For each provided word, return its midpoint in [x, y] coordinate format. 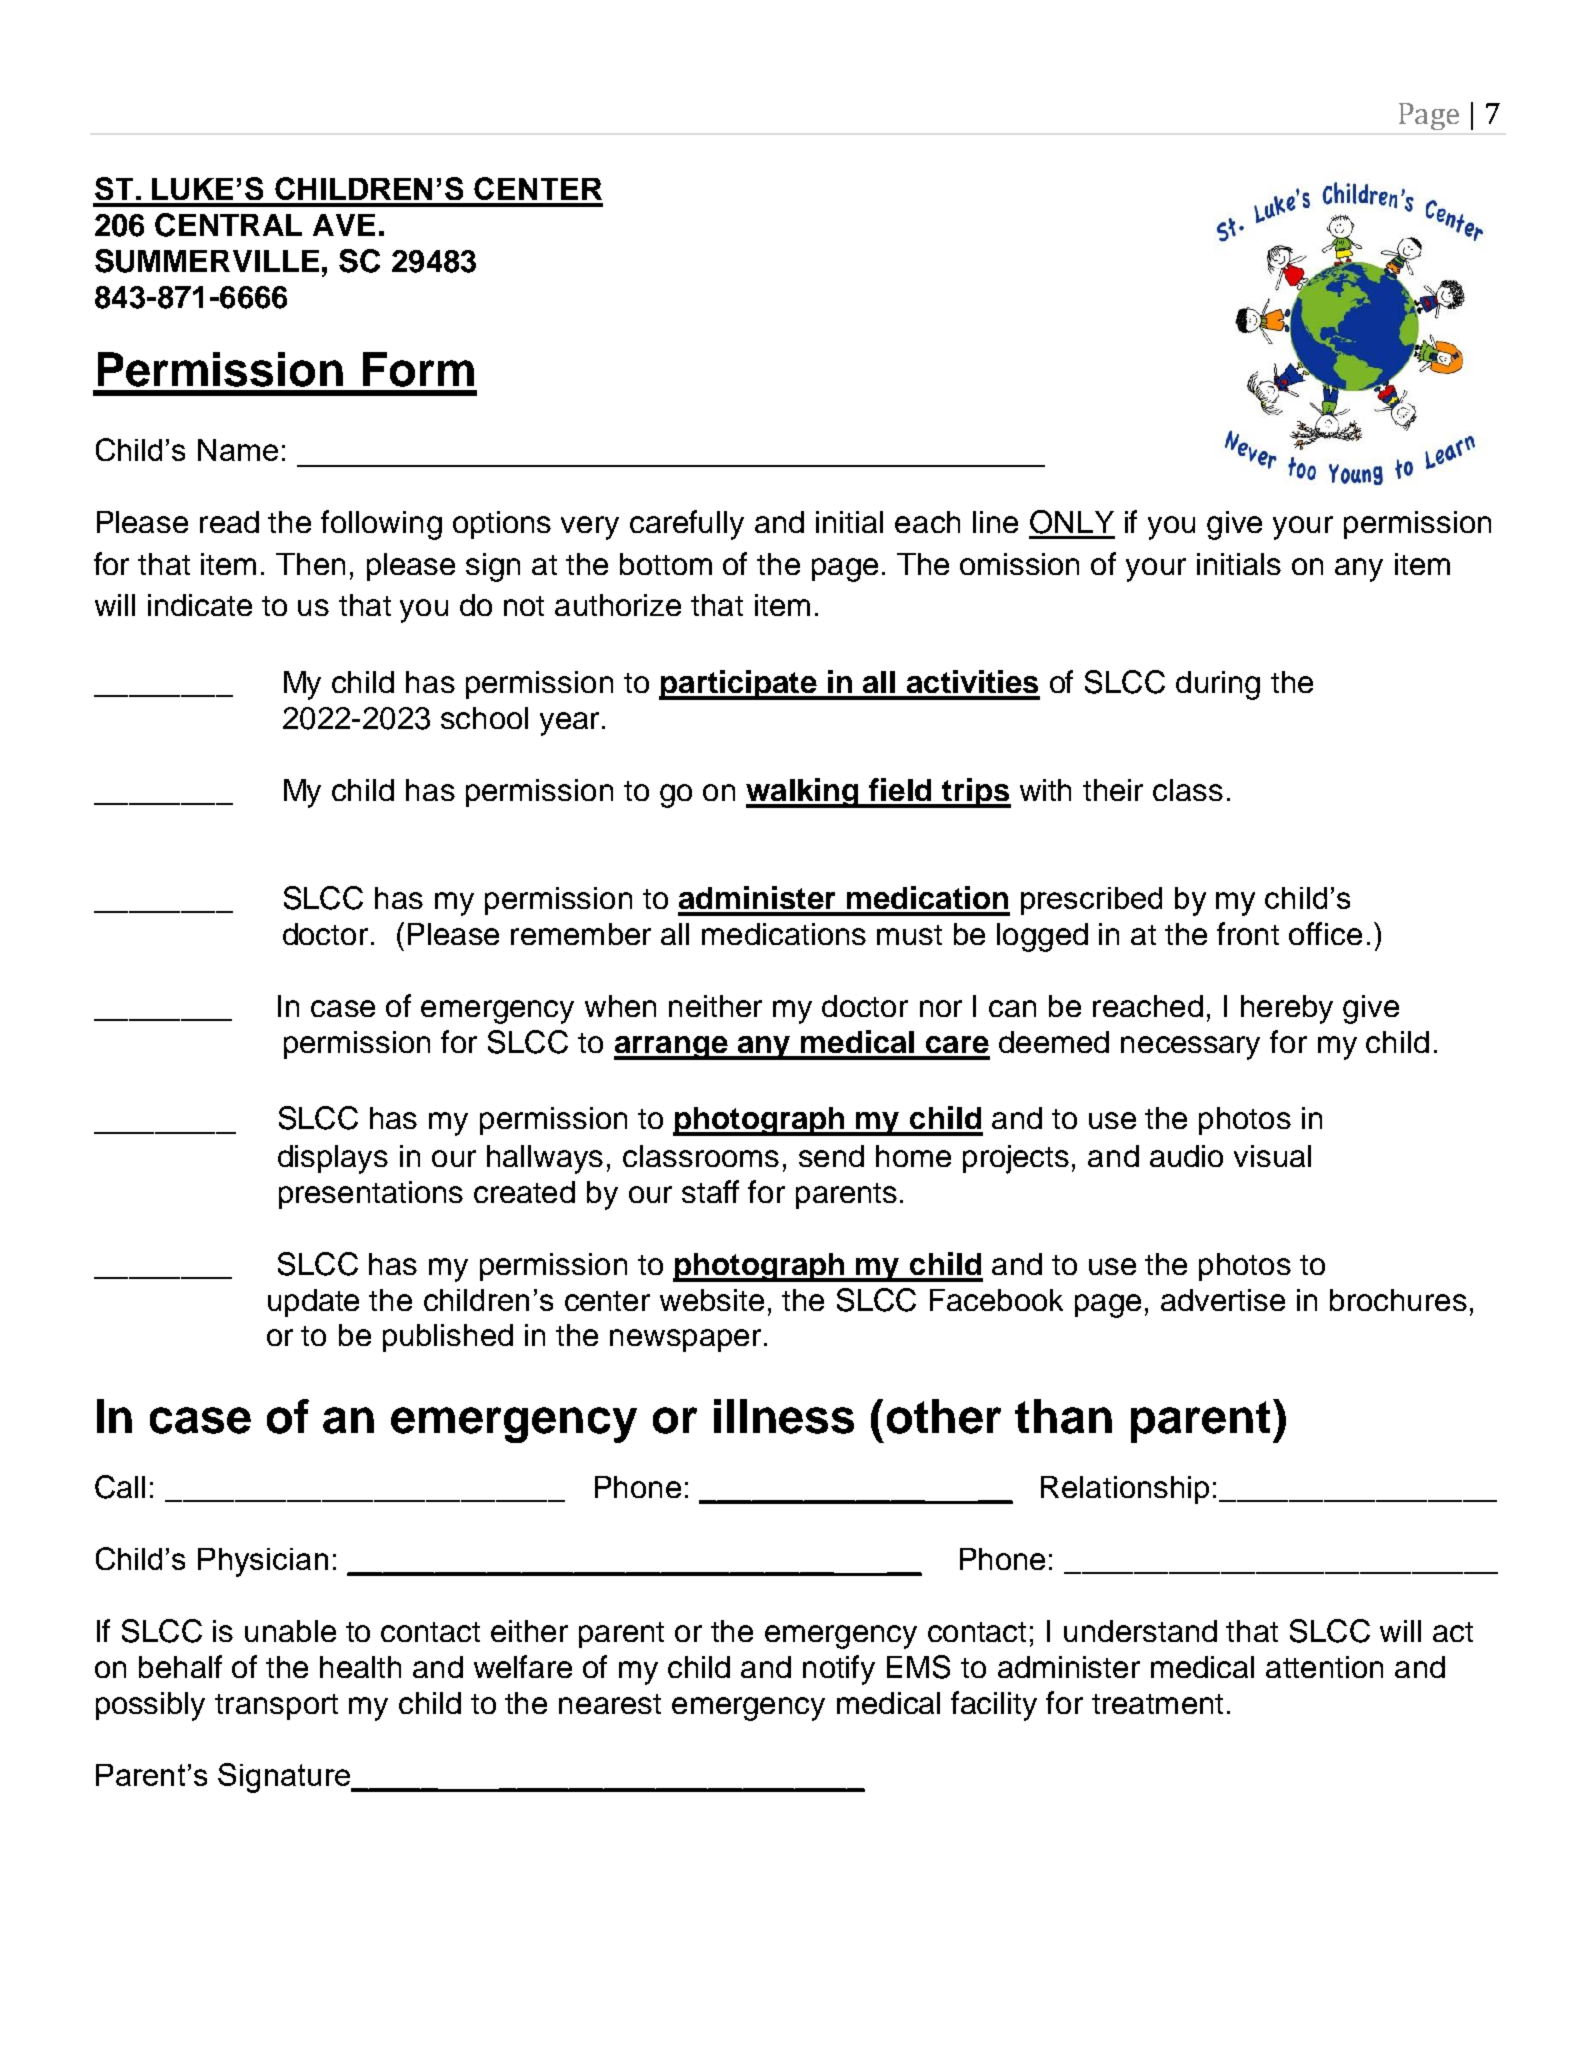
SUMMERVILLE [207, 261]
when [620, 1006]
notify [839, 1670]
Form [418, 369]
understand [1140, 1631]
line [995, 522]
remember [581, 934]
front [1248, 933]
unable [290, 1631]
